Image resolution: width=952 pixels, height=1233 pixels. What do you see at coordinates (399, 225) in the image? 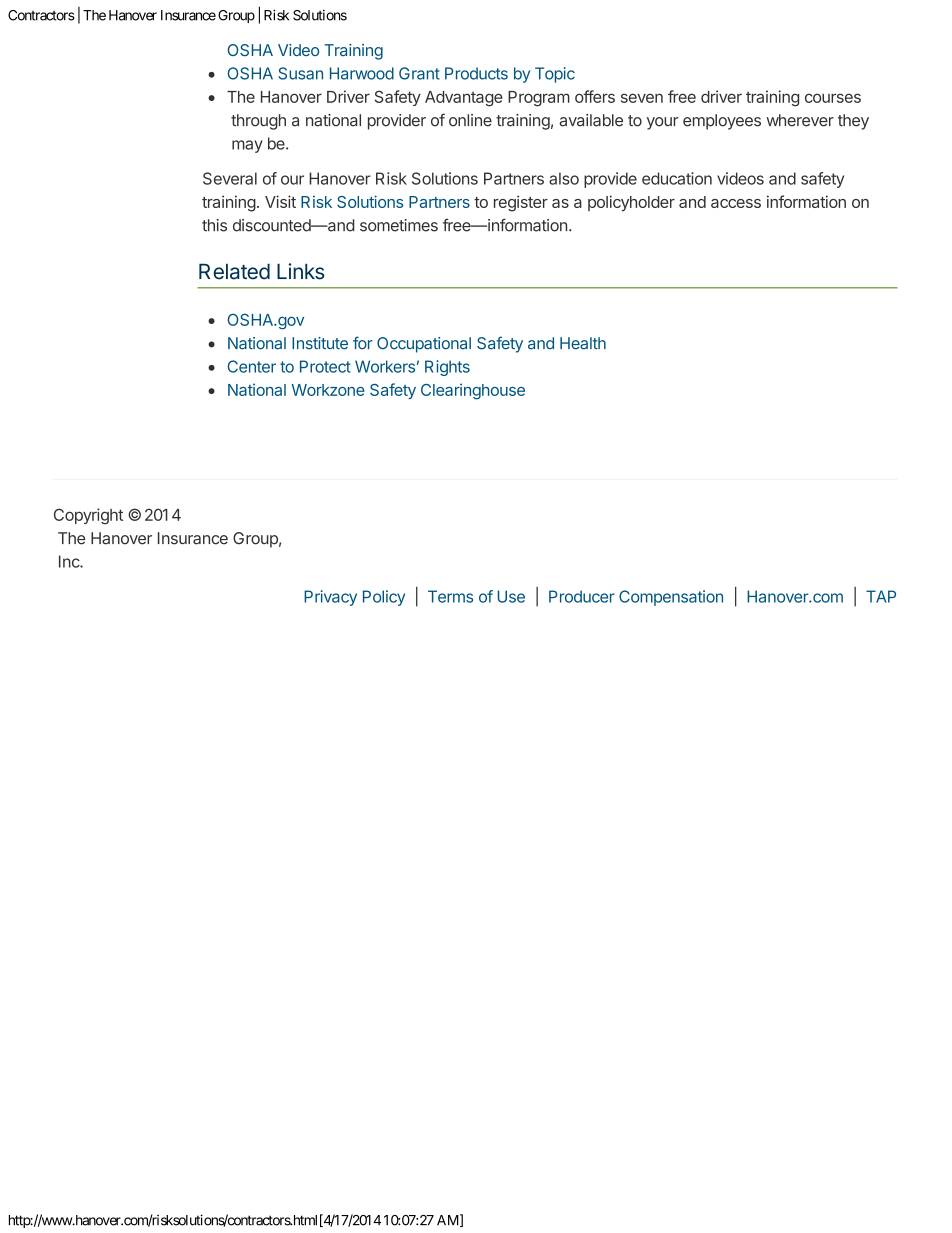
I see `sometimes` at bounding box center [399, 225].
